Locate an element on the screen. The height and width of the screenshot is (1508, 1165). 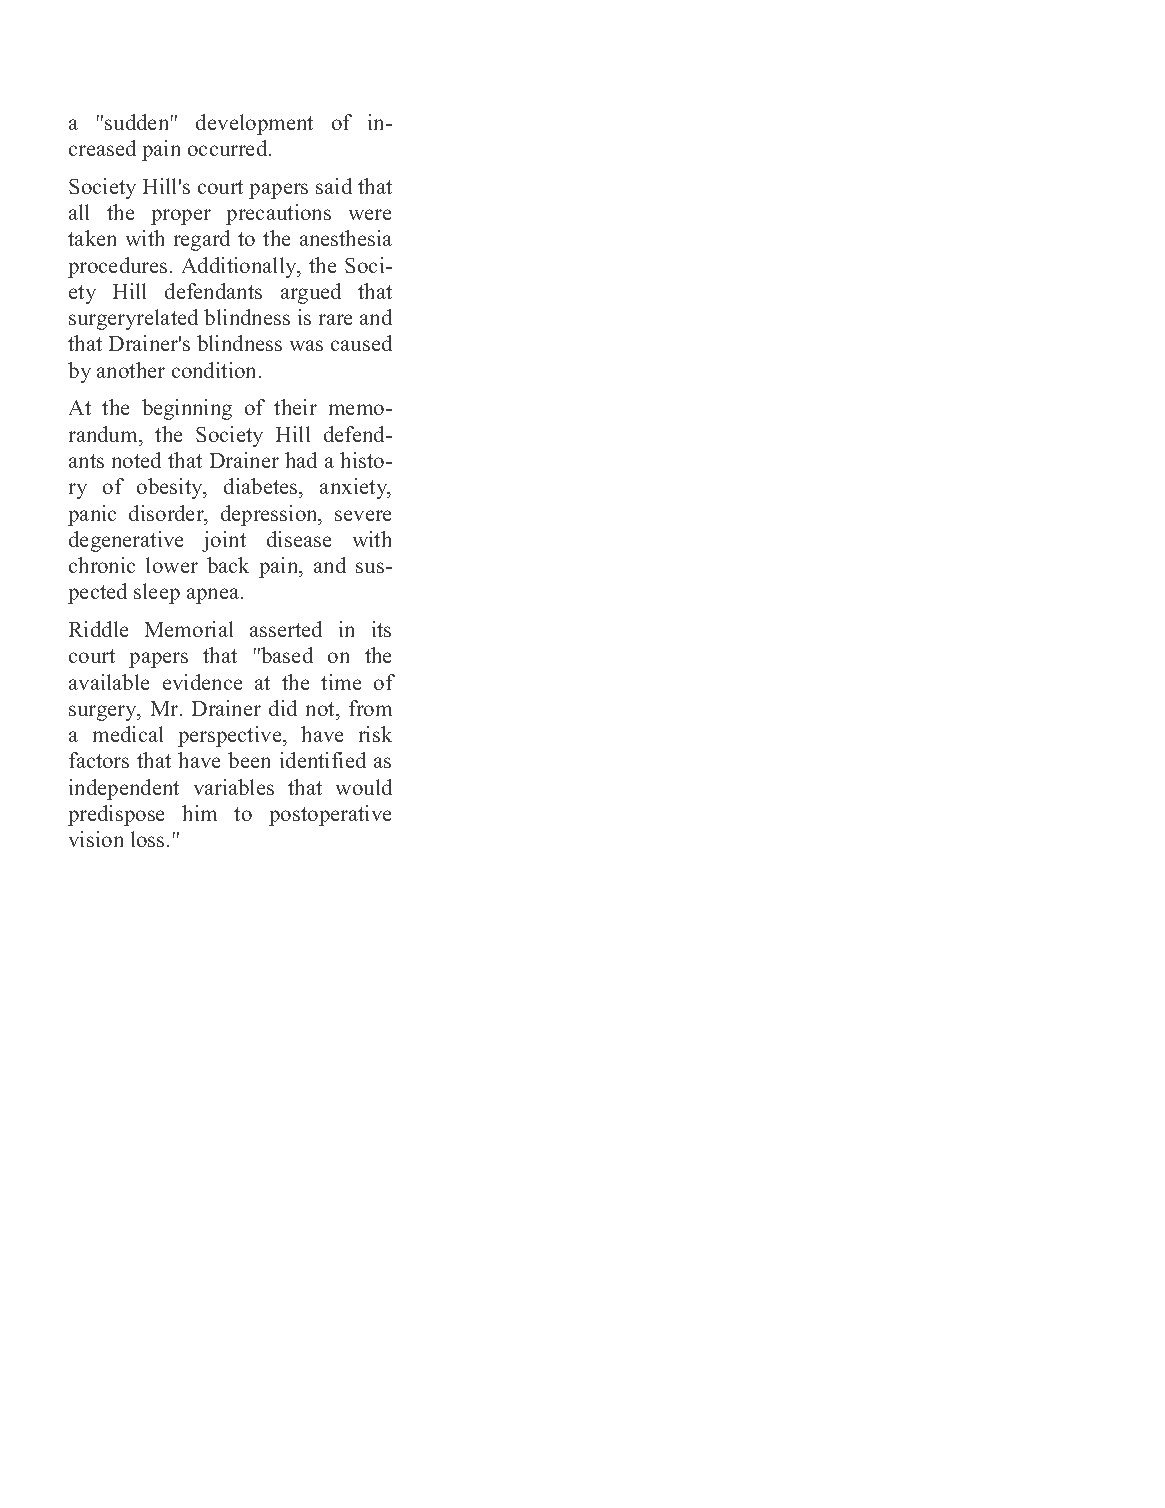
proper is located at coordinates (181, 217).
